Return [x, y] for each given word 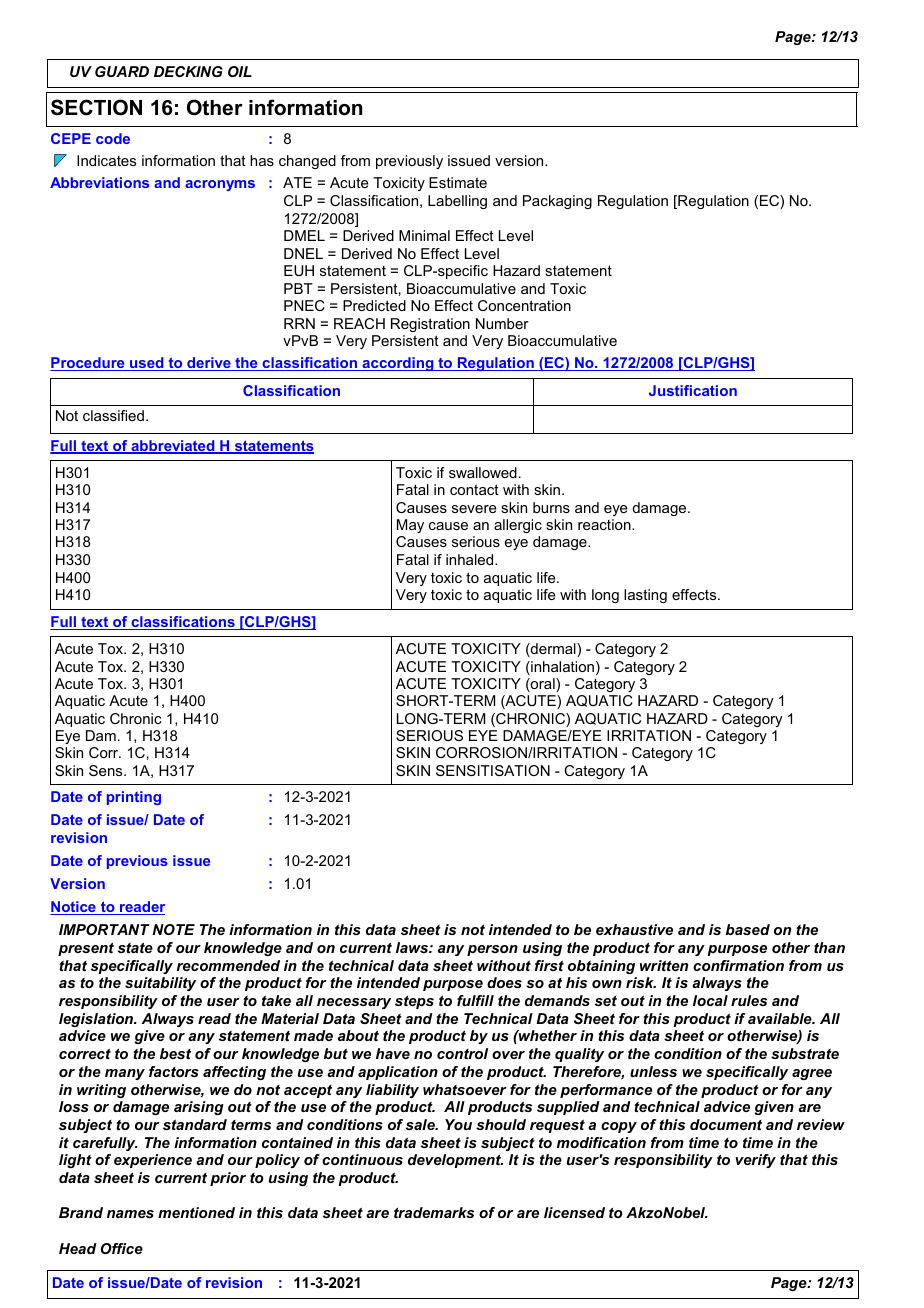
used [147, 364]
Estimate [458, 182]
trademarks [434, 1212]
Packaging [557, 202]
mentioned [196, 1212]
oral [543, 685]
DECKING [188, 71]
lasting [645, 596]
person [492, 950]
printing [134, 798]
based [748, 929]
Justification [693, 390]
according [398, 364]
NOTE [173, 929]
